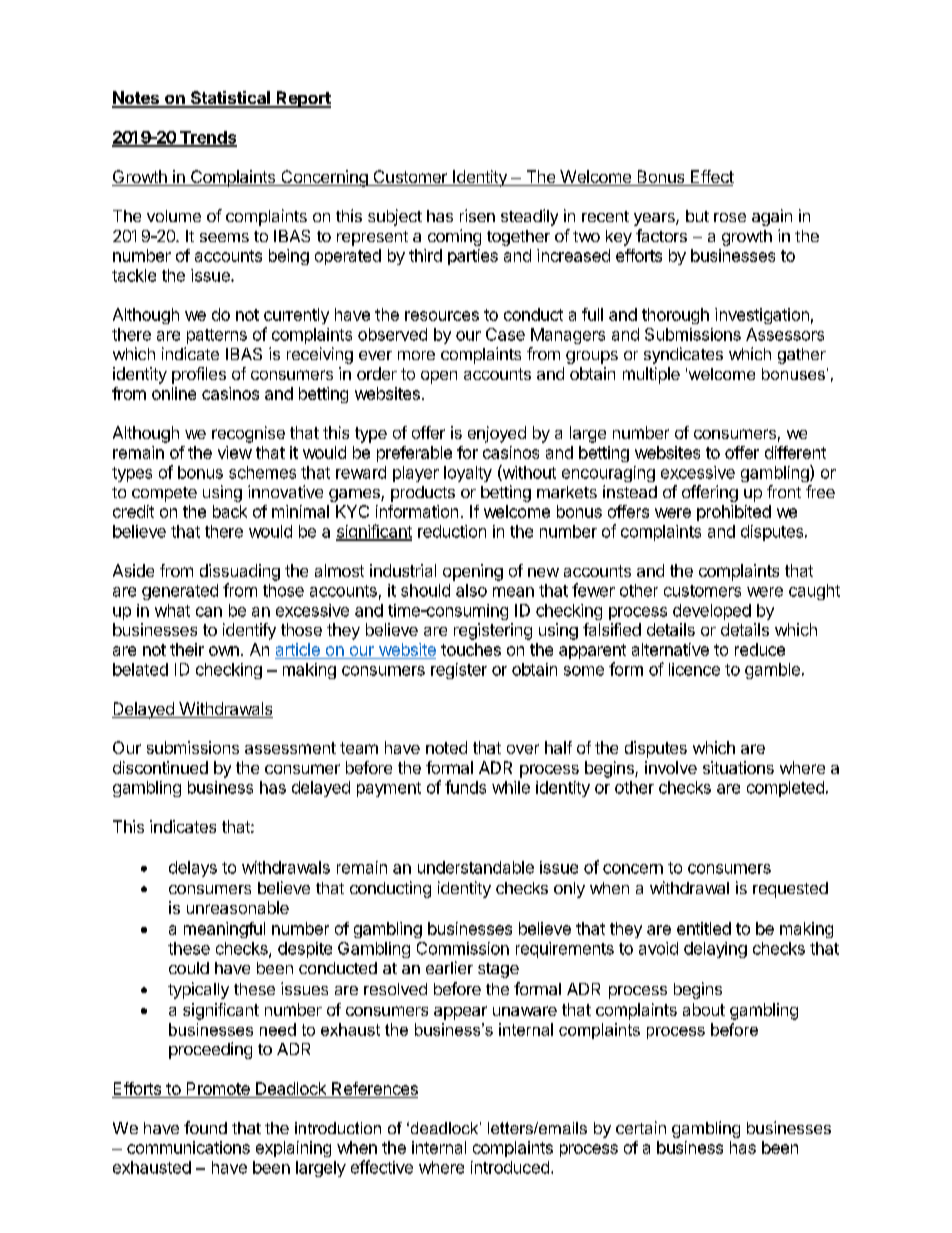 The width and height of the screenshot is (952, 1233). Describe the element at coordinates (790, 890) in the screenshot. I see `requested` at that location.
